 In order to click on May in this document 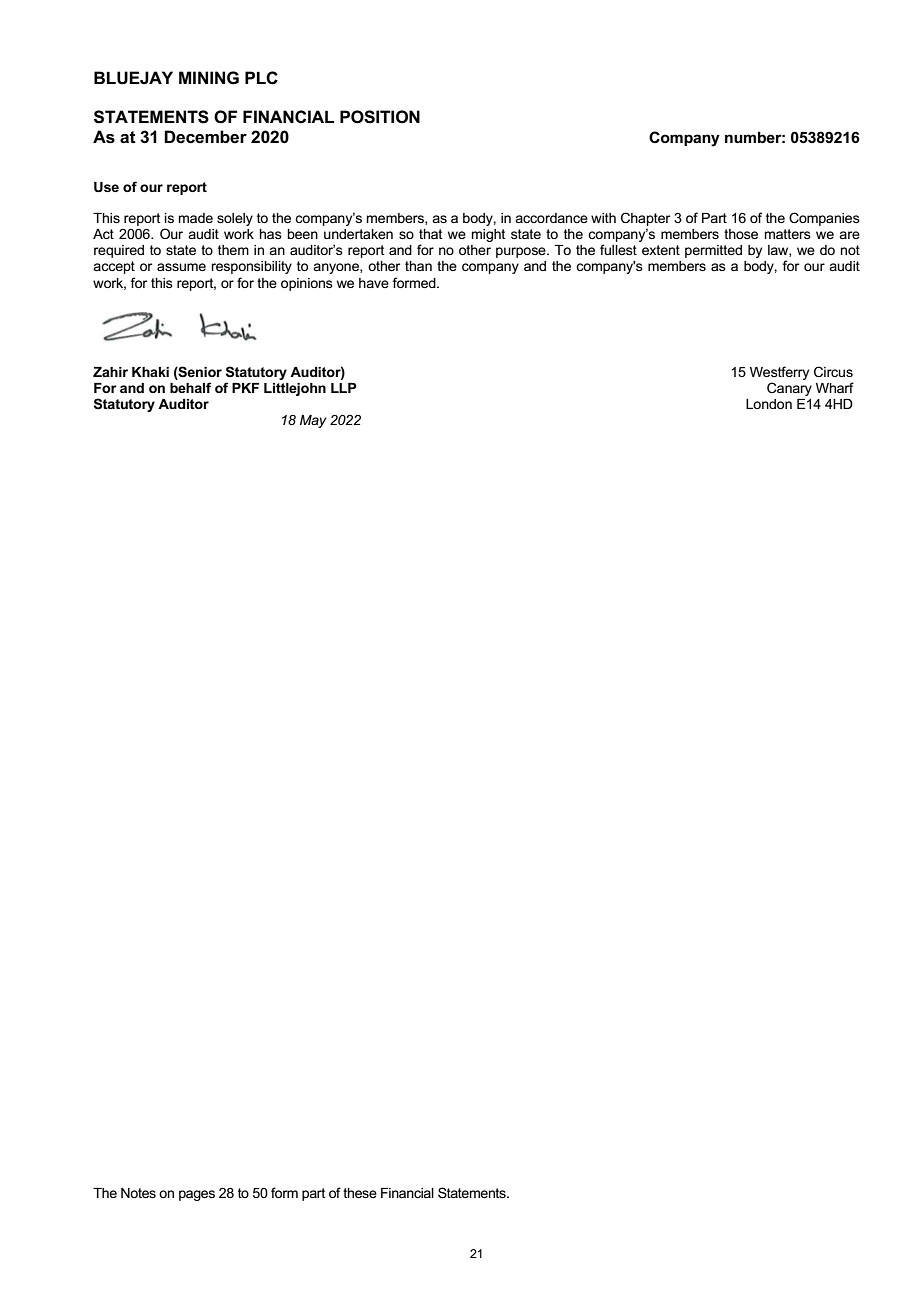, I will do `click(313, 421)`.
